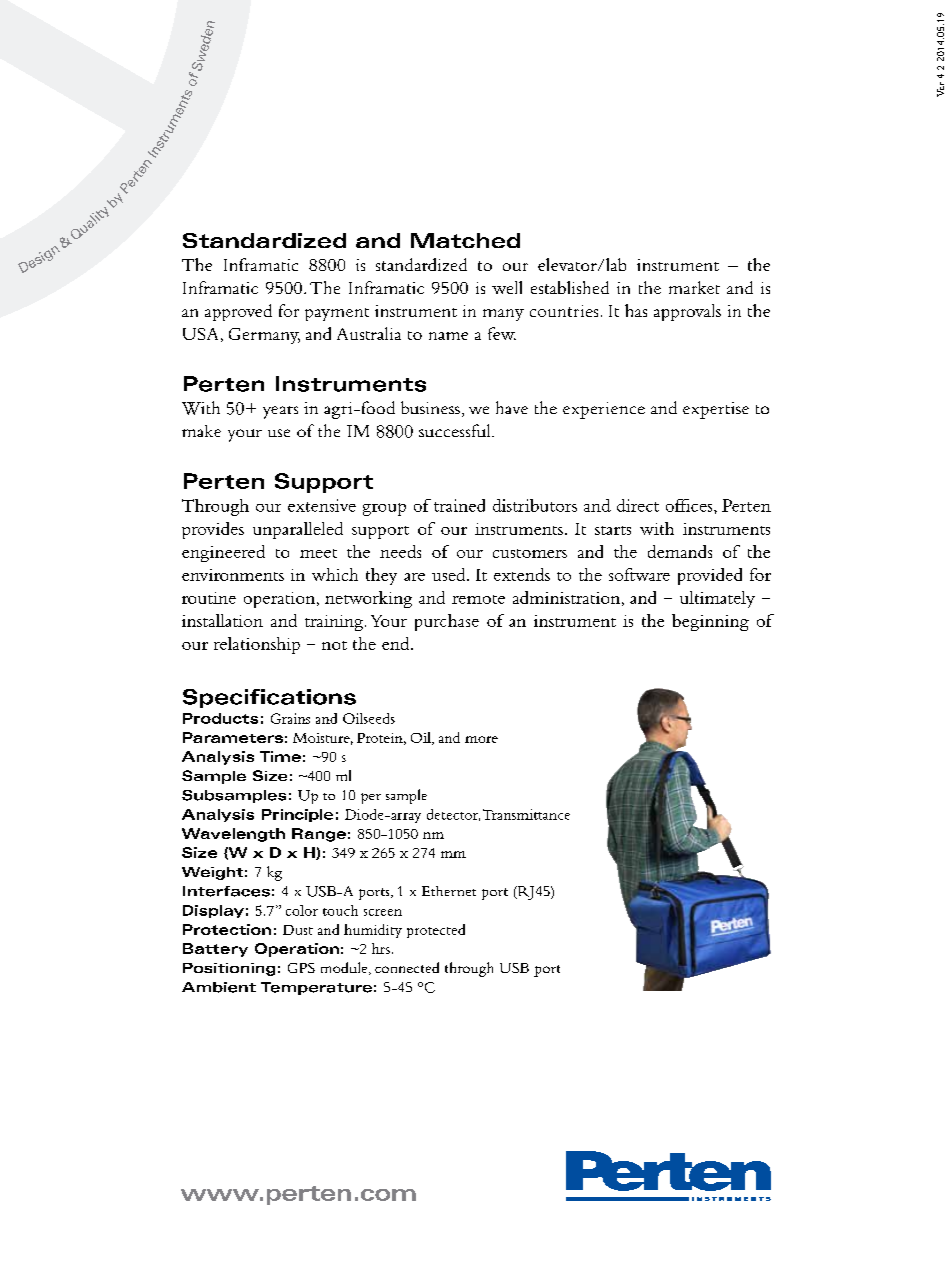 Image resolution: width=952 pixels, height=1270 pixels. What do you see at coordinates (453, 815) in the image?
I see `detector` at bounding box center [453, 815].
